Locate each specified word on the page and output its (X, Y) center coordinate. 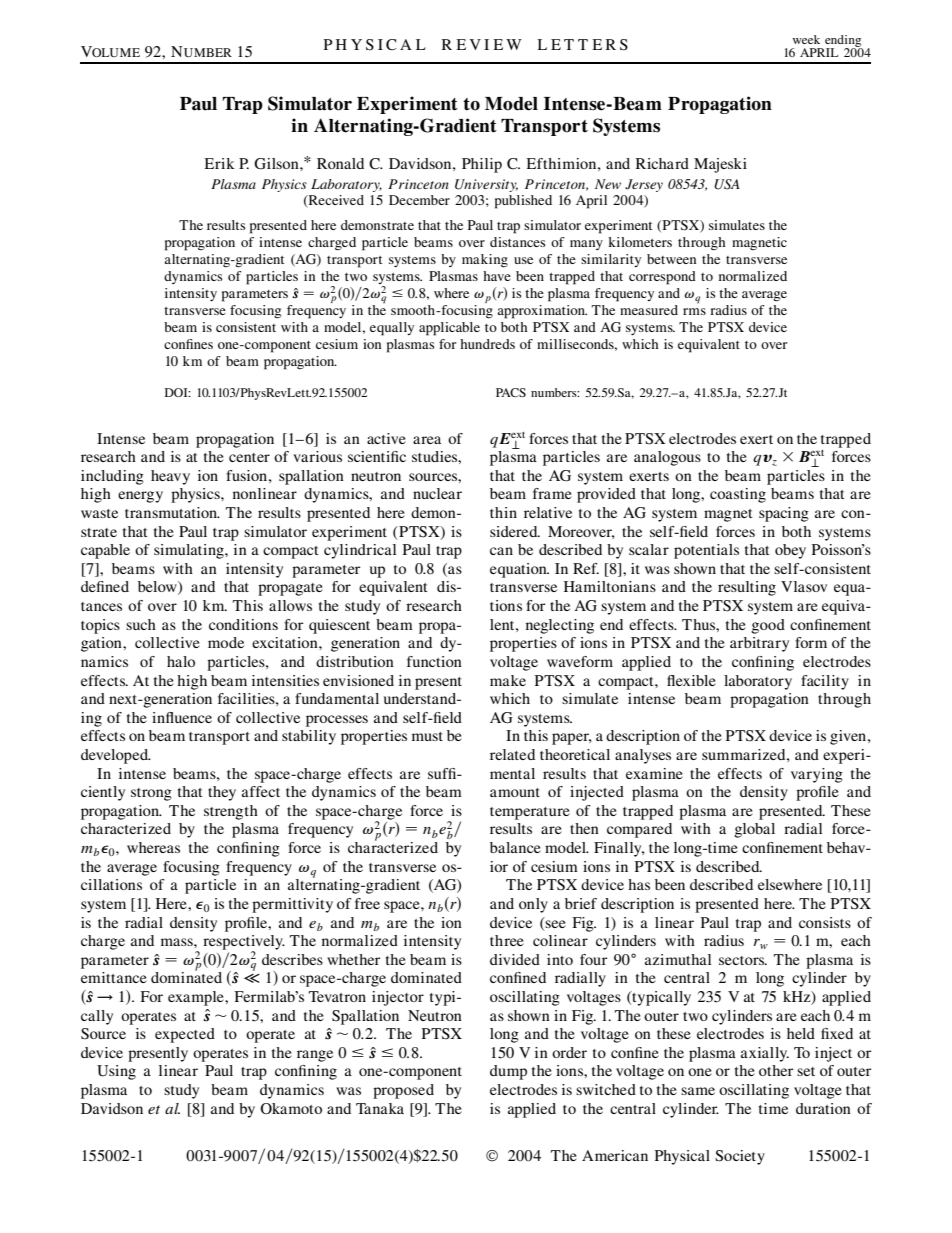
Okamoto (291, 1108)
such (141, 624)
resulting (747, 588)
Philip (482, 165)
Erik (219, 163)
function (434, 661)
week (806, 39)
